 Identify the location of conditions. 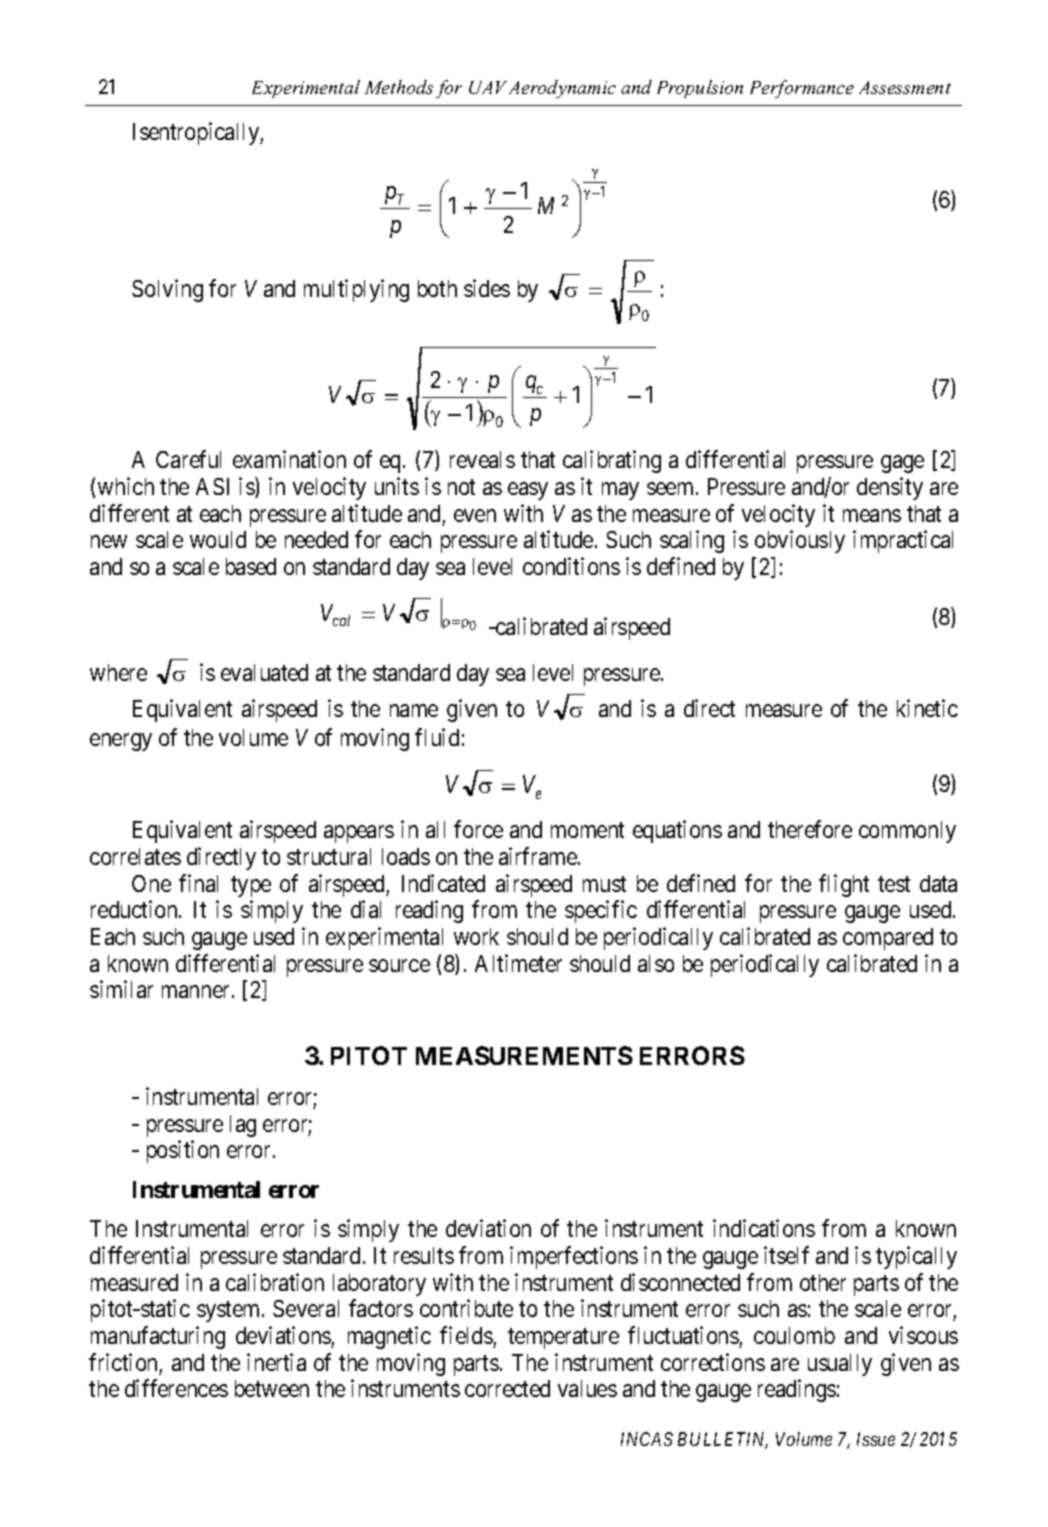
(571, 566).
